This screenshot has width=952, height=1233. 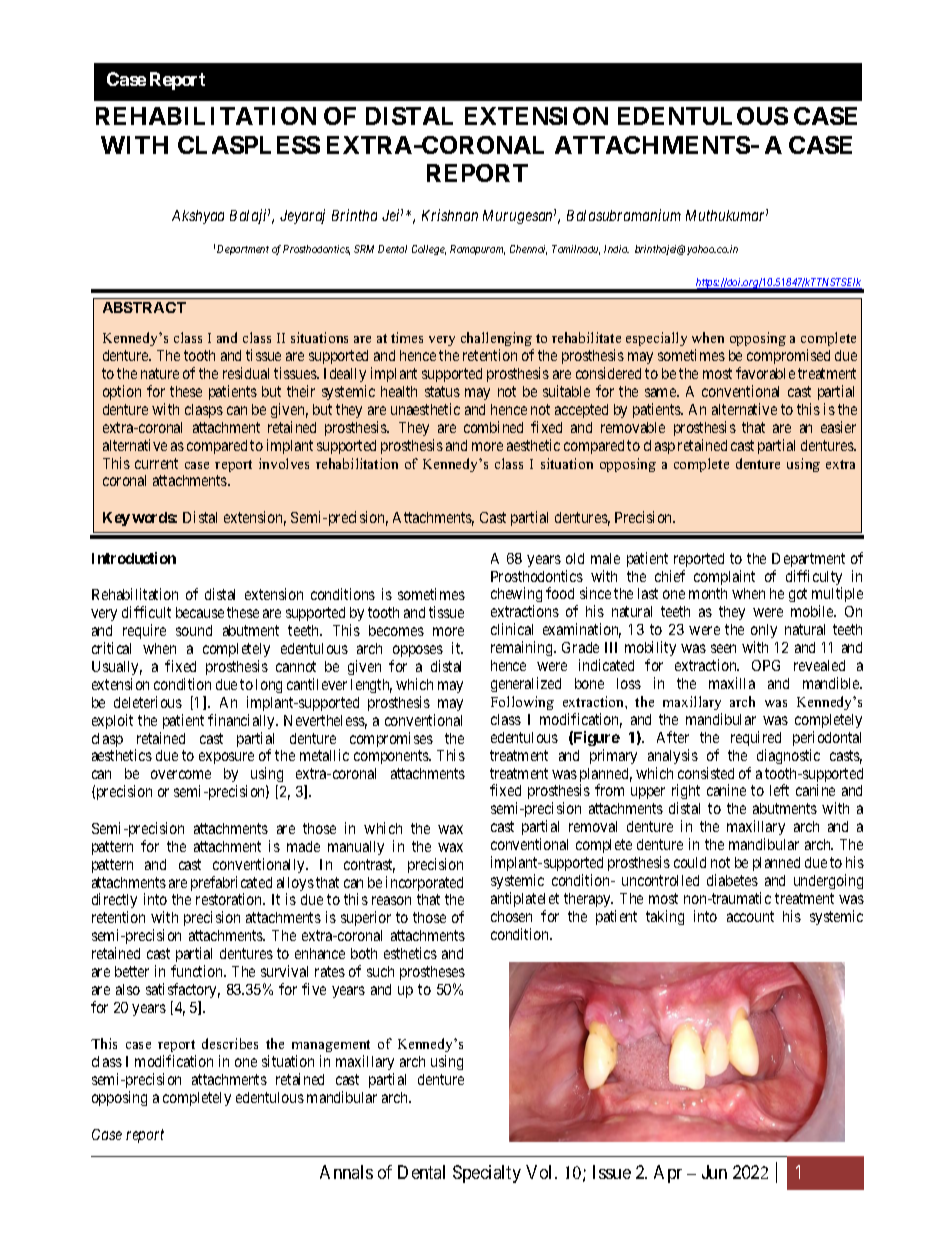 I want to click on diabetes, so click(x=732, y=880).
